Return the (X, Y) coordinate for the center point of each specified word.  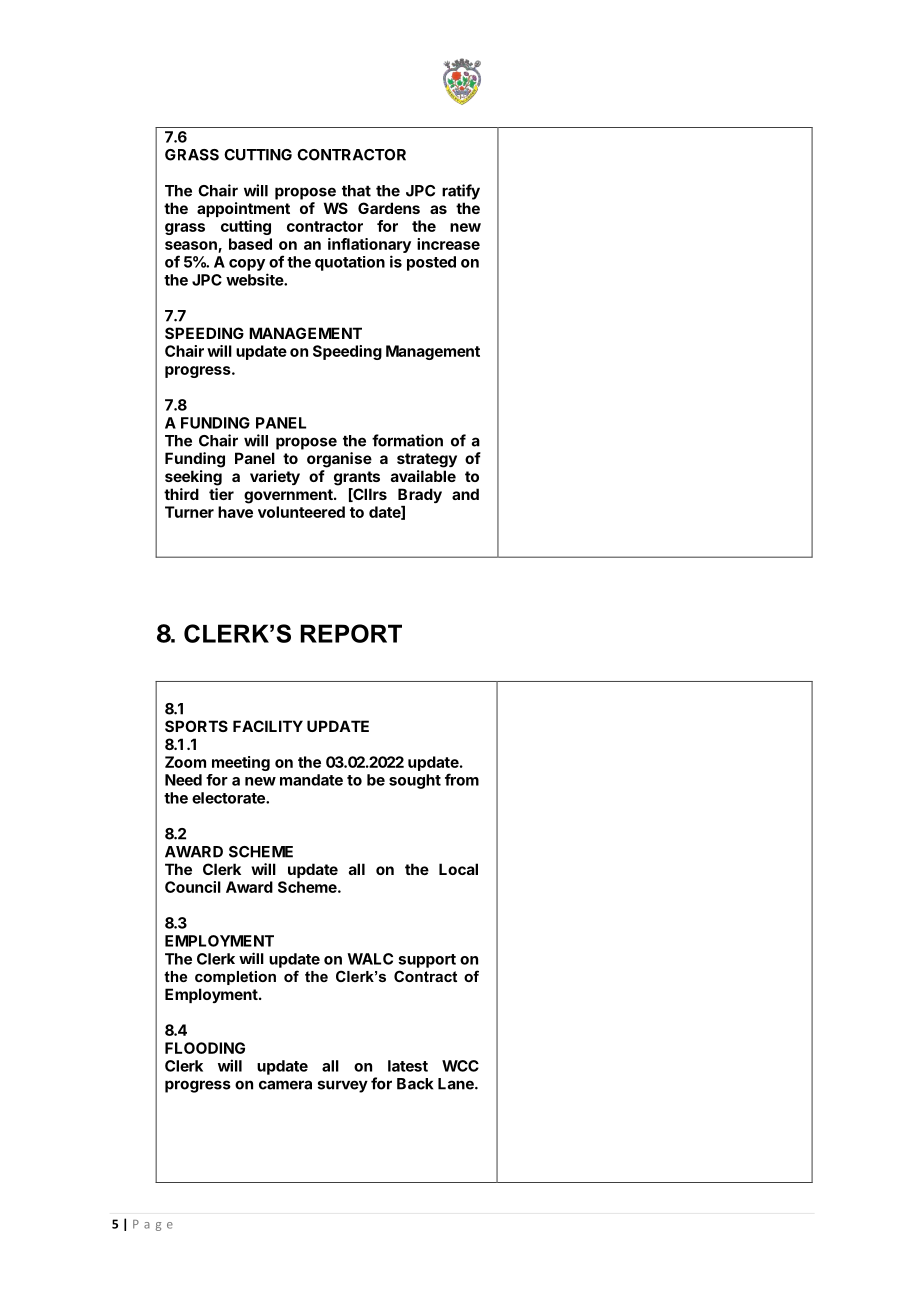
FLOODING (205, 1048)
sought (415, 781)
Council (193, 887)
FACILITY (268, 726)
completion (235, 978)
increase (448, 244)
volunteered (301, 512)
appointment (243, 209)
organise (339, 460)
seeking (193, 478)
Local (458, 869)
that (356, 191)
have (235, 512)
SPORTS (196, 726)
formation (407, 440)
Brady (420, 495)
